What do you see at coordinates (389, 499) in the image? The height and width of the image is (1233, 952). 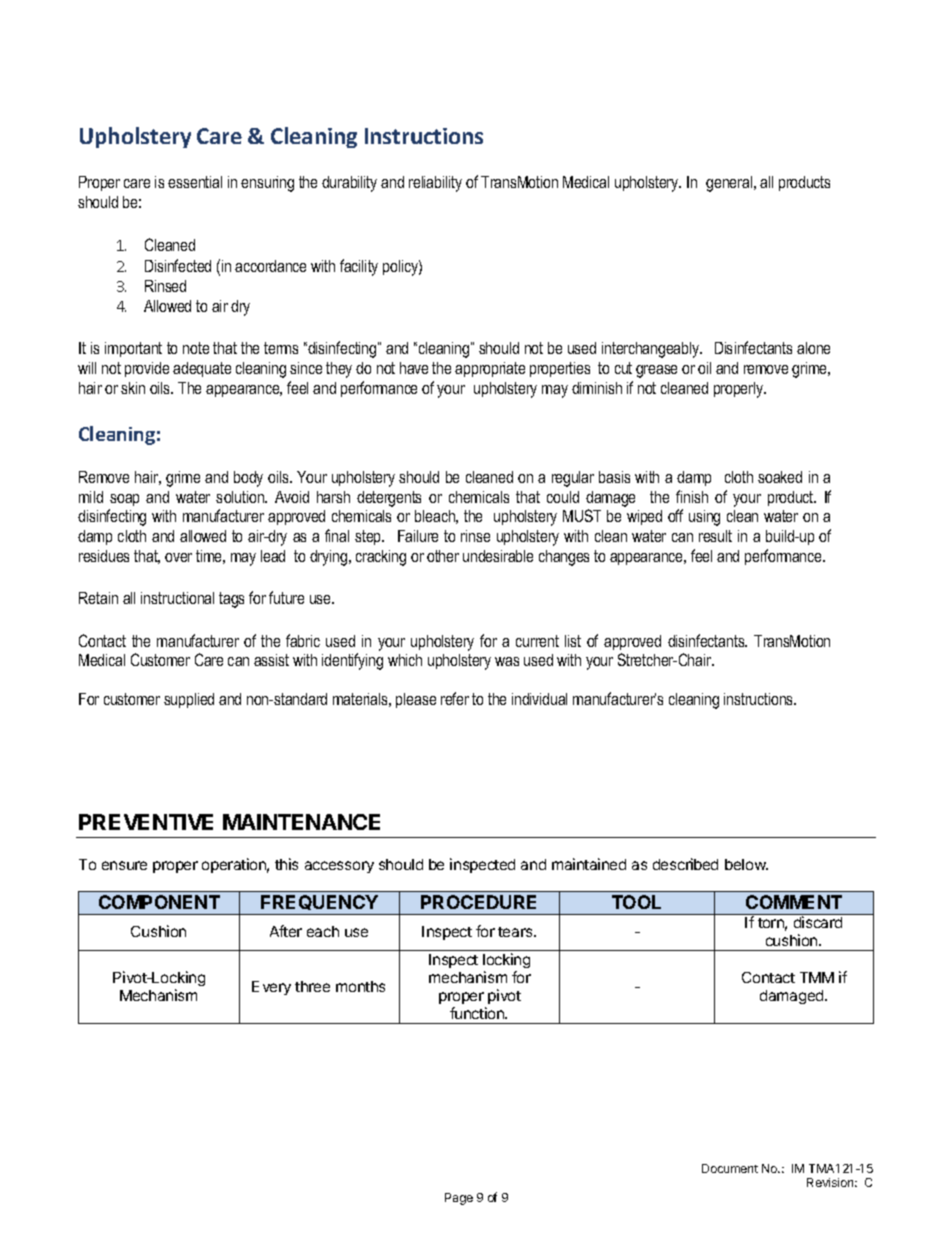 I see `detergents` at bounding box center [389, 499].
